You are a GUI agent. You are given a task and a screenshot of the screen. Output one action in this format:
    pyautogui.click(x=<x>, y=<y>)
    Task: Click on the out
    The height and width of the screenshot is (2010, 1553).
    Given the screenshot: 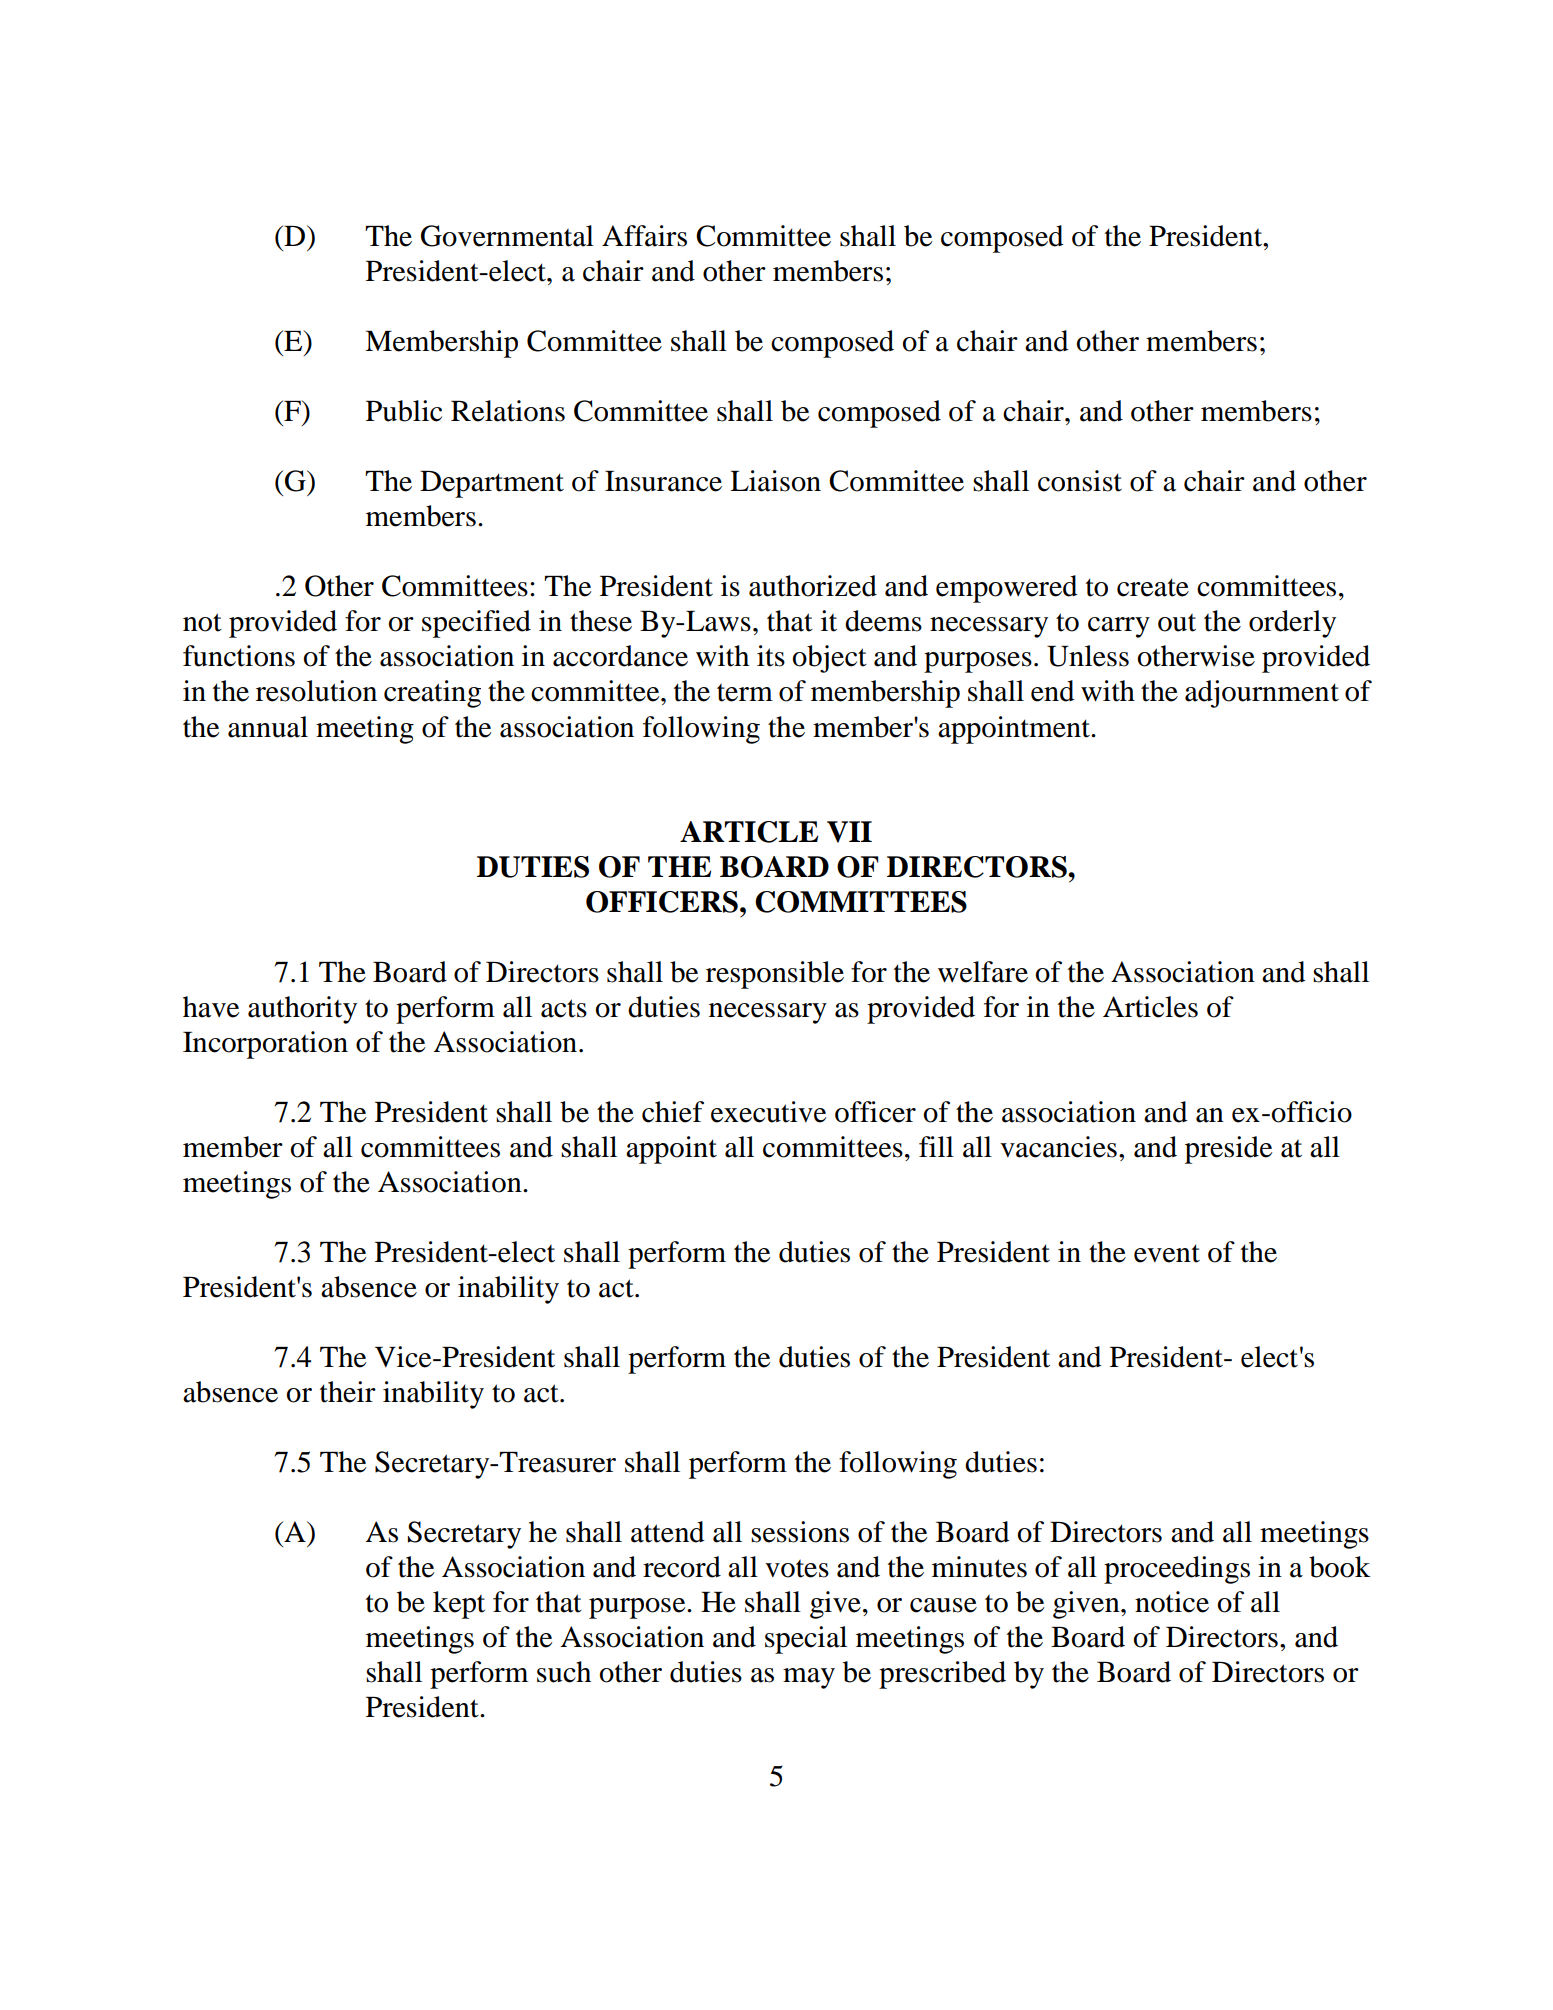 What is the action you would take?
    pyautogui.click(x=1177, y=623)
